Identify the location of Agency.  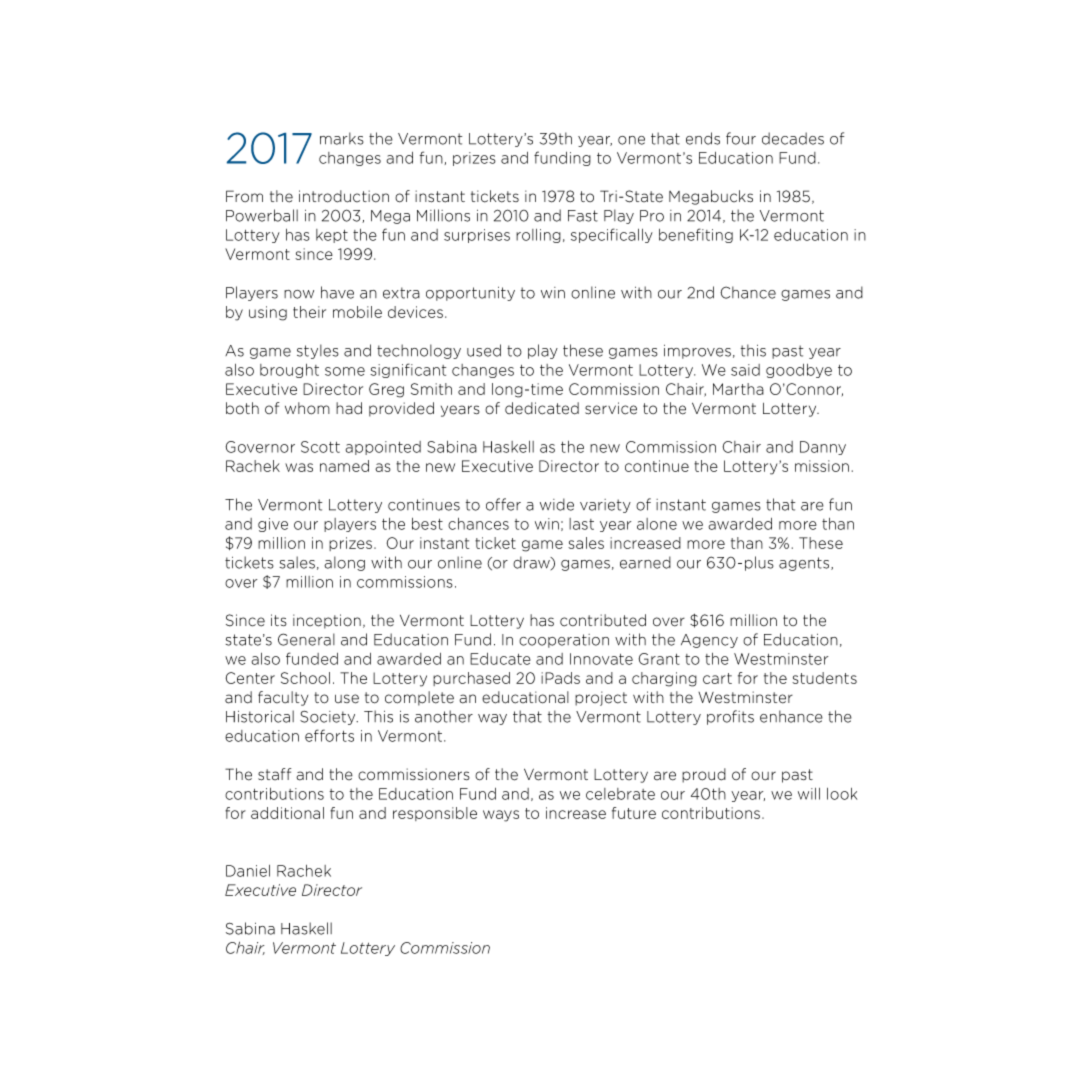
(709, 641).
